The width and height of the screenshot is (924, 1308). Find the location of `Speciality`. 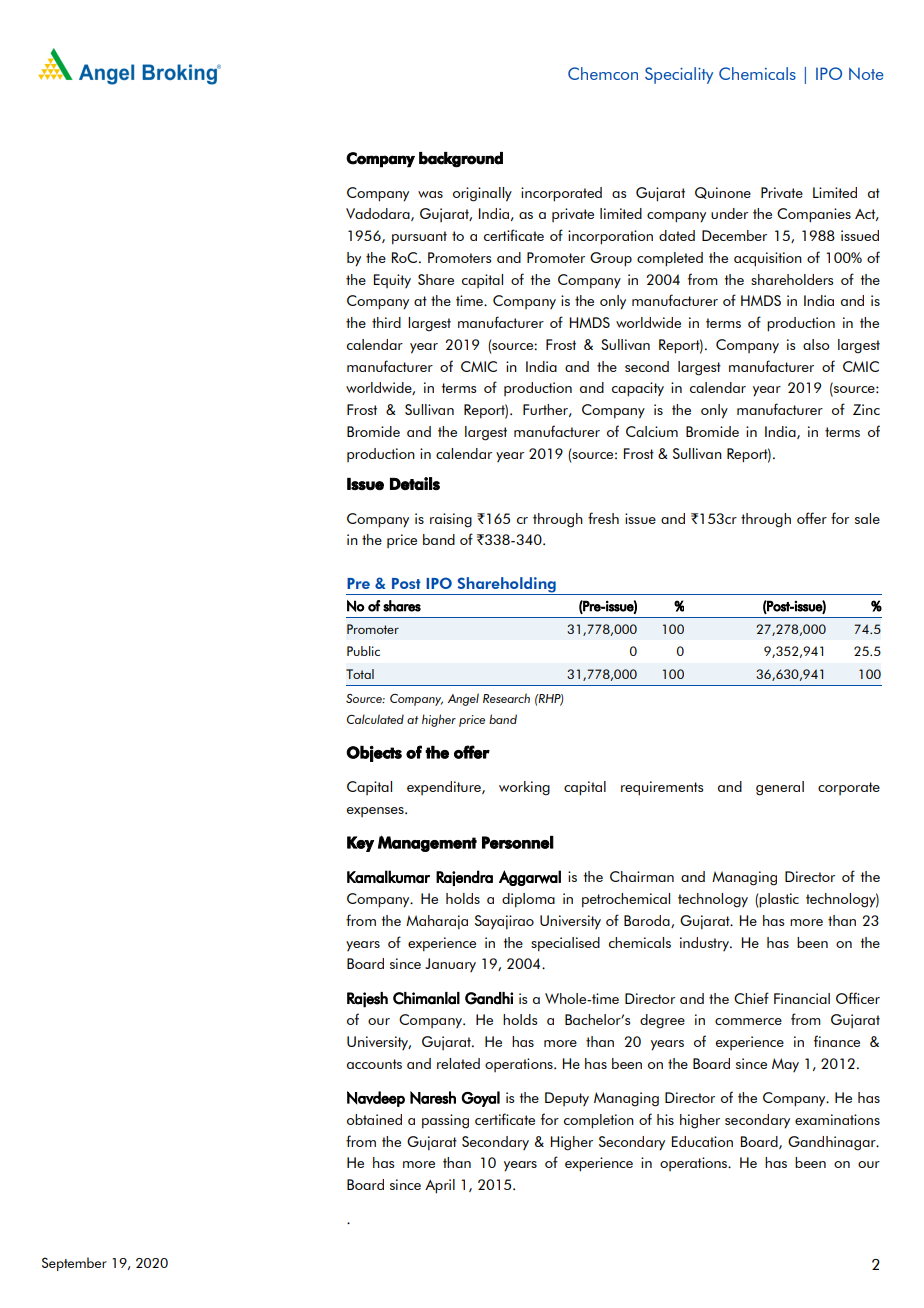

Speciality is located at coordinates (679, 75).
